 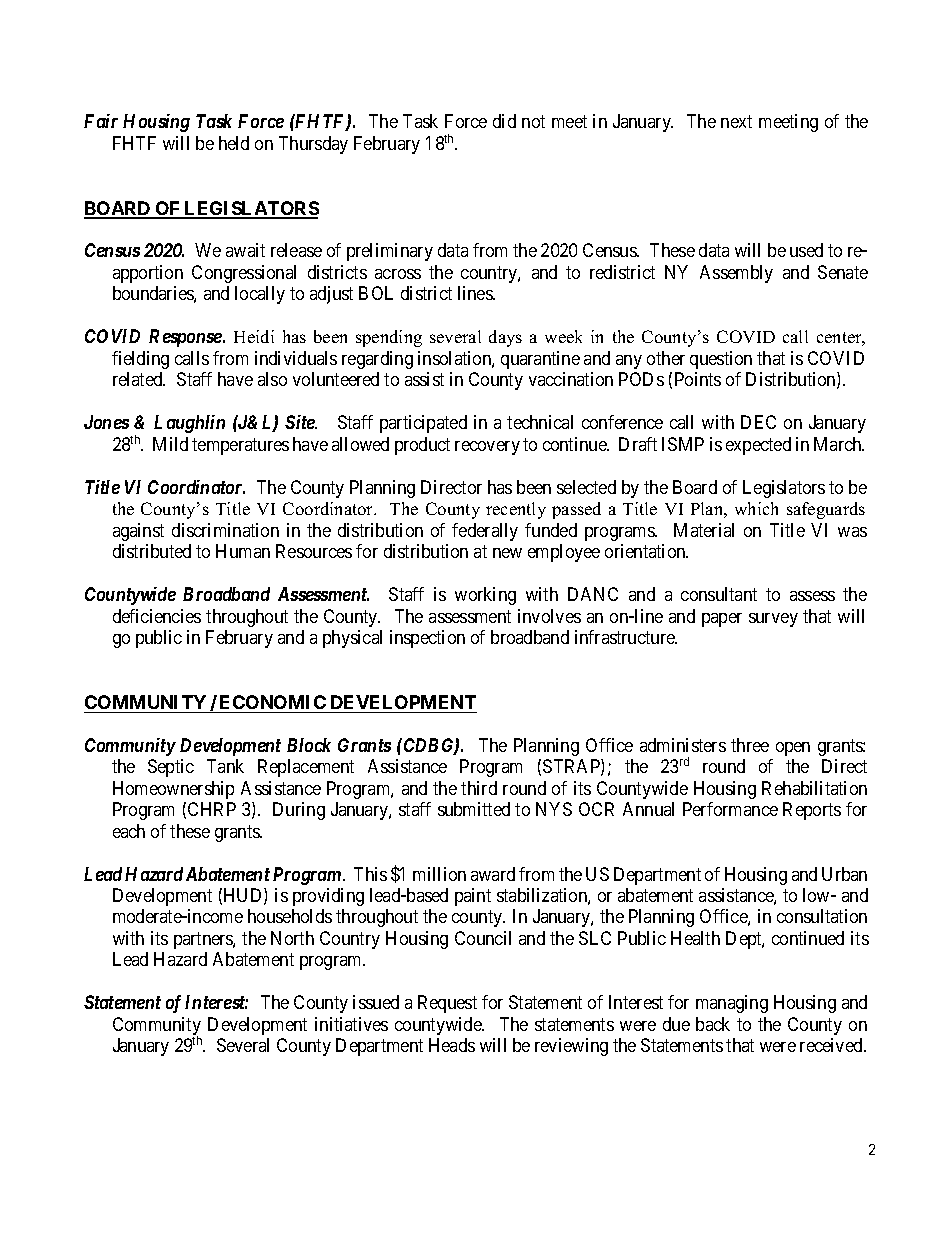 What do you see at coordinates (351, 1024) in the screenshot?
I see `initiatives` at bounding box center [351, 1024].
